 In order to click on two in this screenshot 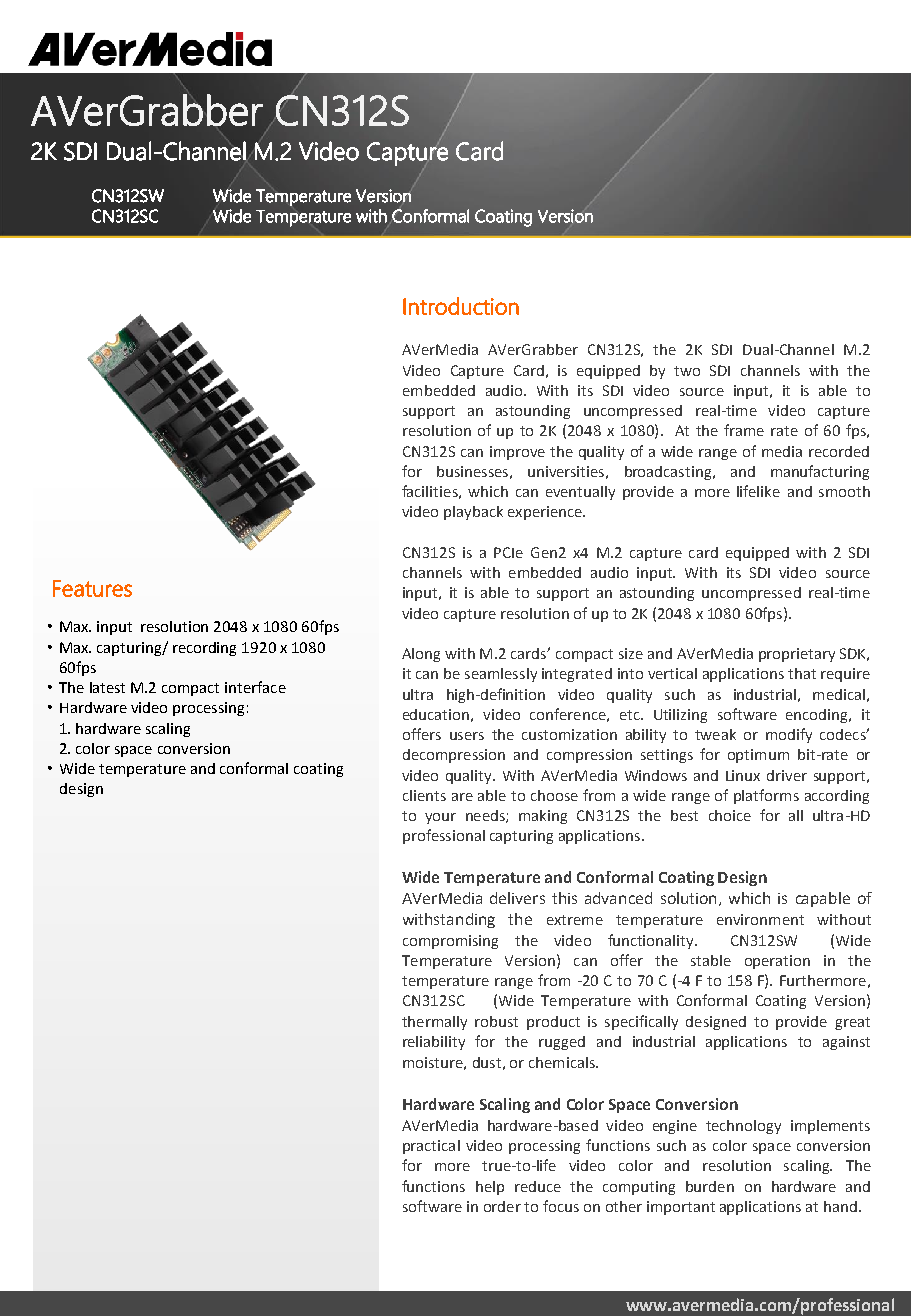, I will do `click(687, 371)`.
